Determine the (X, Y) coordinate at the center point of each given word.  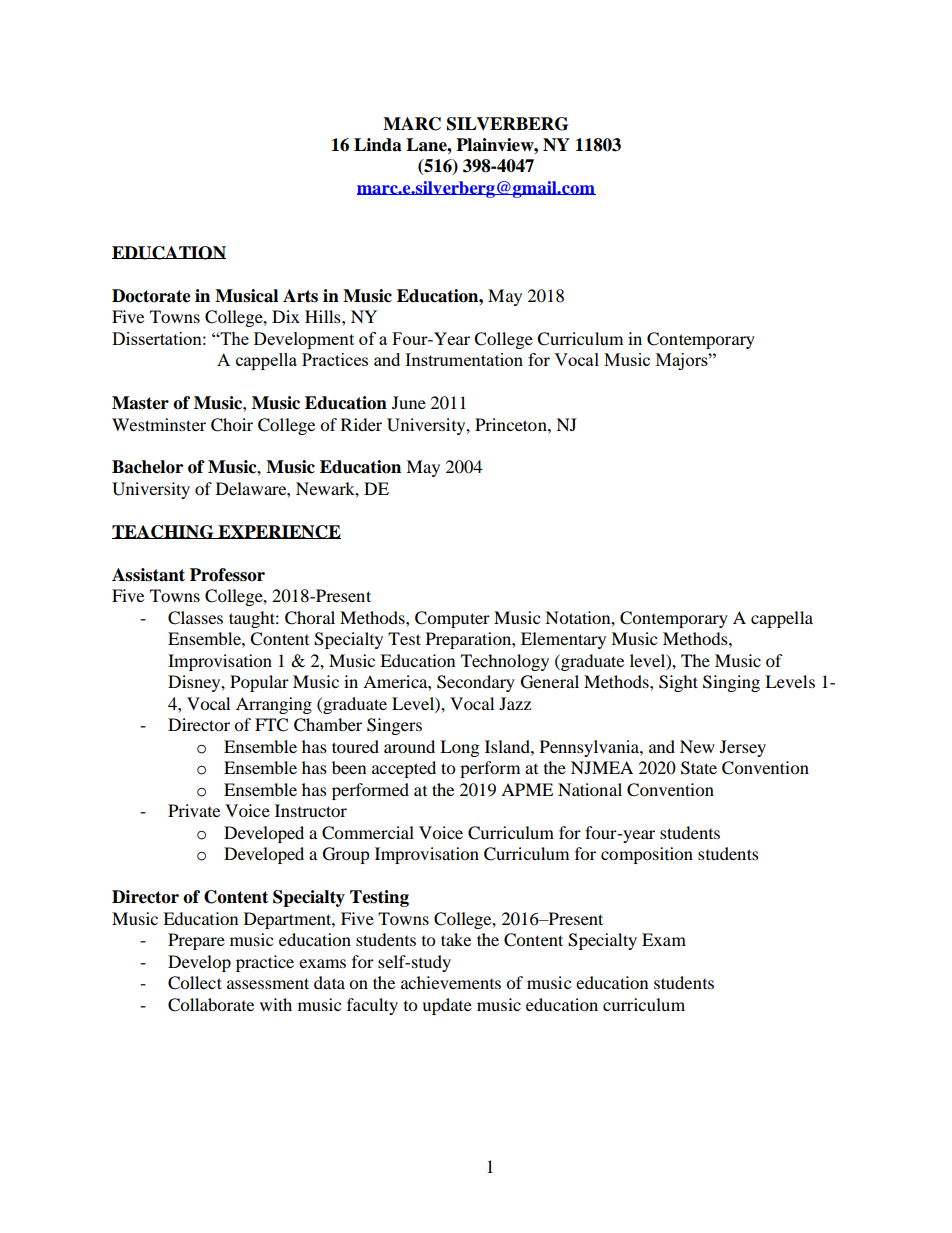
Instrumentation (464, 359)
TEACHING (164, 532)
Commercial (368, 833)
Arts (300, 296)
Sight (678, 683)
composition (647, 855)
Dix (286, 316)
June (409, 402)
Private (194, 810)
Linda (378, 145)
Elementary (563, 640)
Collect (195, 983)
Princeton (512, 424)
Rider (361, 424)
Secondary (476, 683)
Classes (195, 618)
